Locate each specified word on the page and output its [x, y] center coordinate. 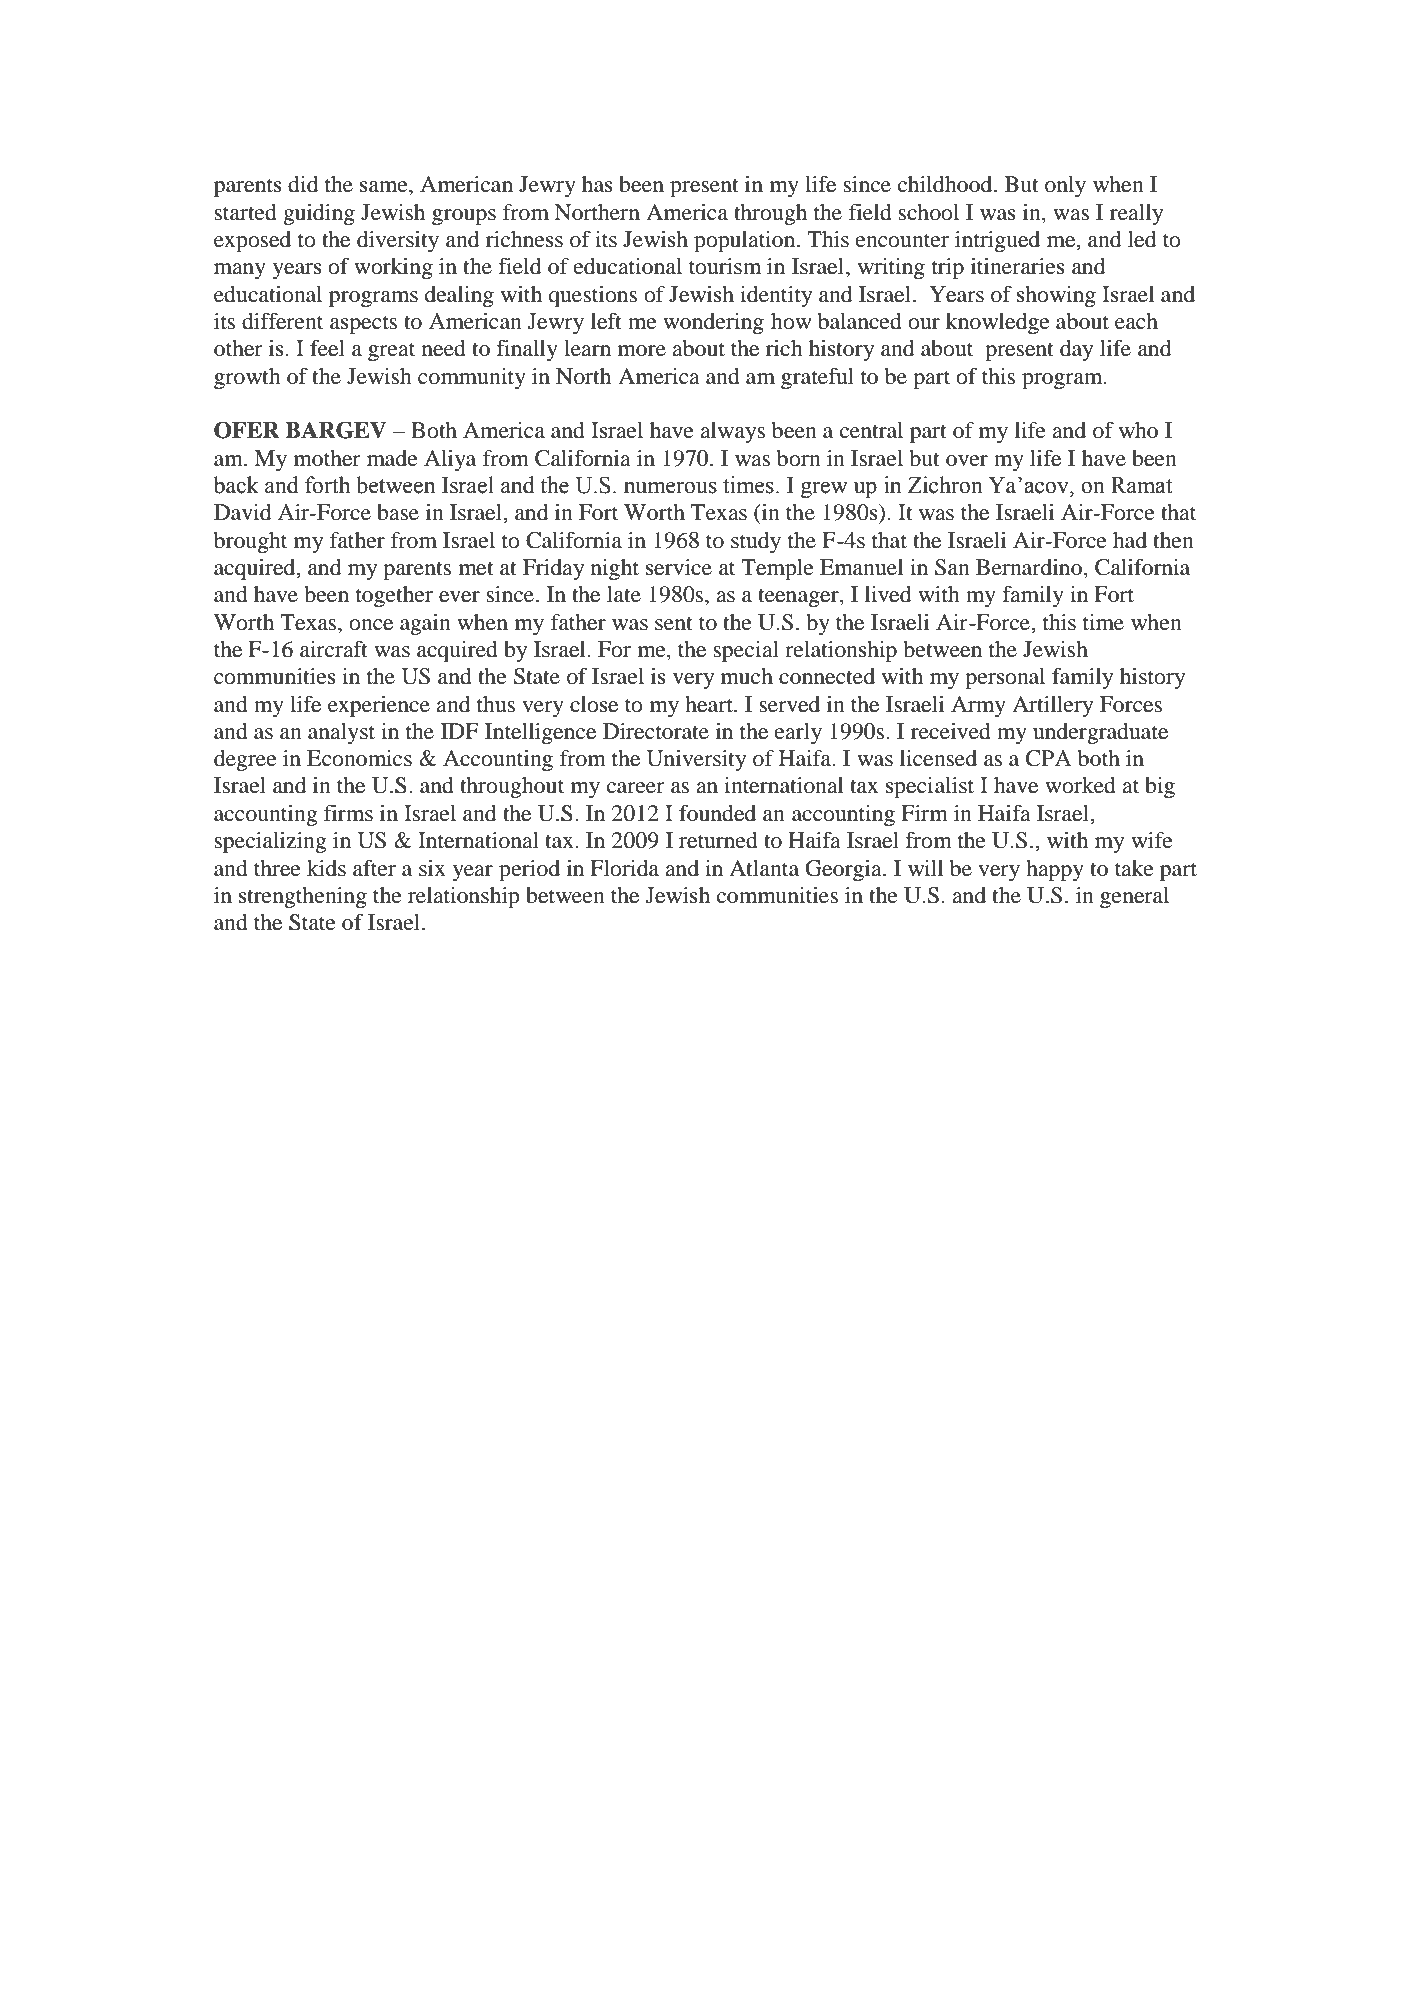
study [756, 542]
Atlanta [764, 868]
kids [326, 868]
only [1065, 186]
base [398, 512]
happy [1055, 870]
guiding [319, 214]
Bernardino [1029, 567]
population [746, 241]
